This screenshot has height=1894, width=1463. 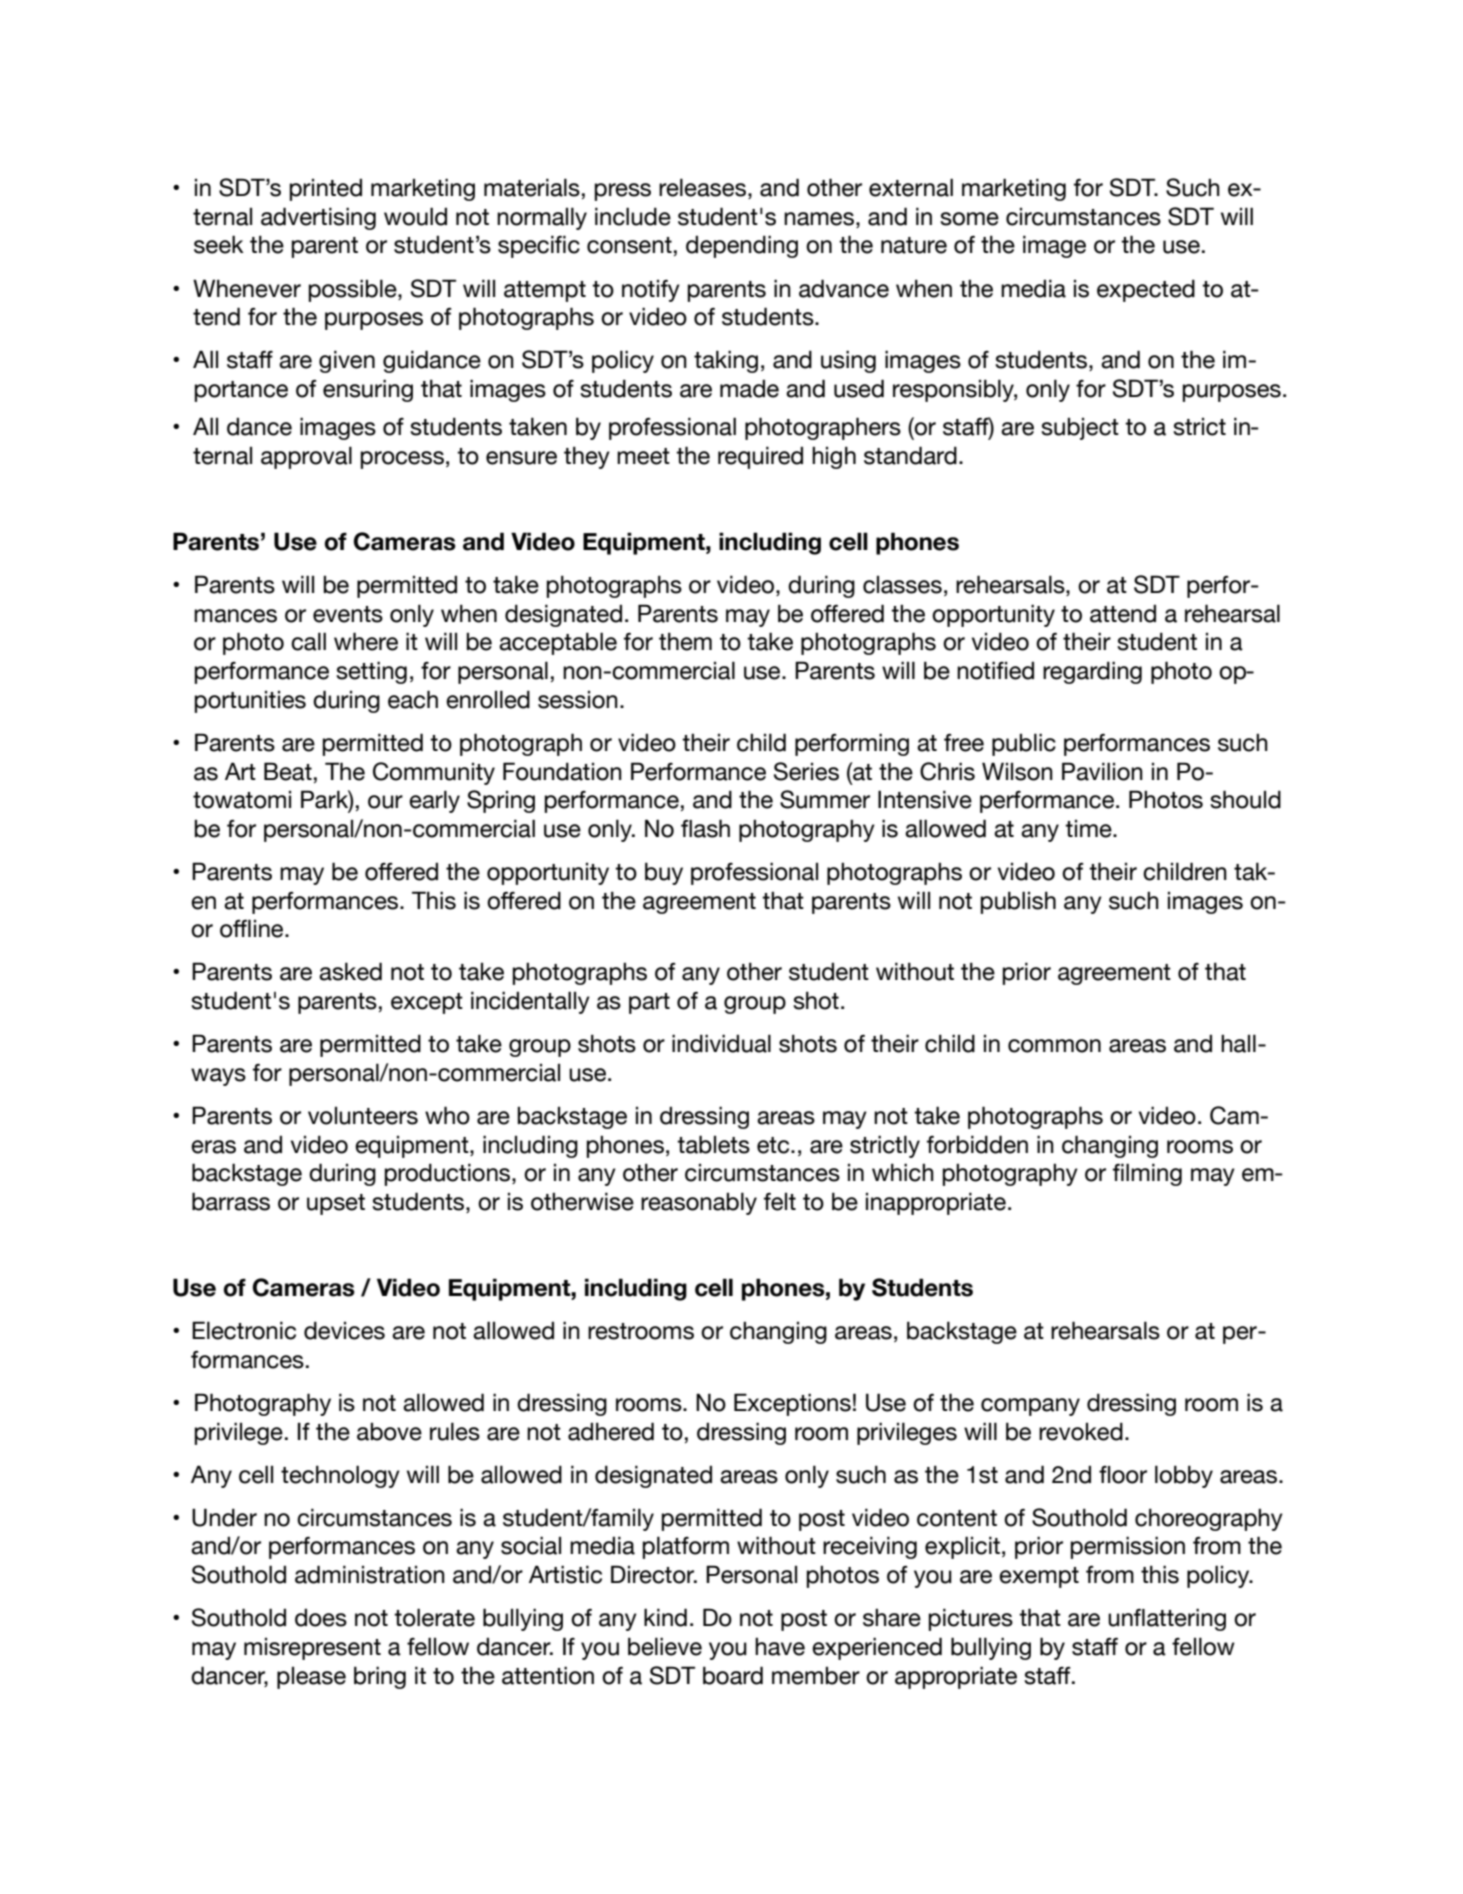 What do you see at coordinates (664, 873) in the screenshot?
I see `buy` at bounding box center [664, 873].
